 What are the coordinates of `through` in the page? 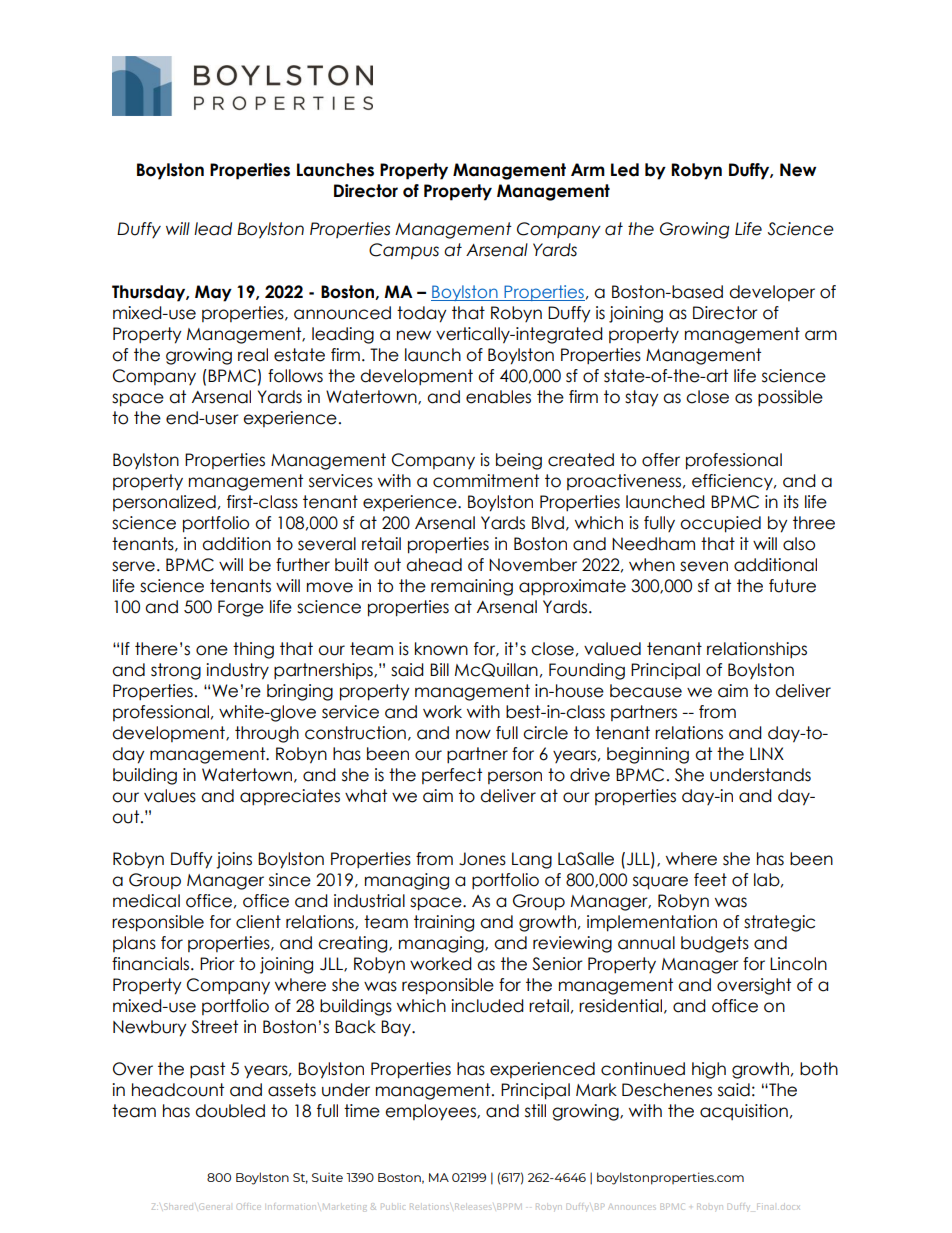 It's located at (267, 734).
